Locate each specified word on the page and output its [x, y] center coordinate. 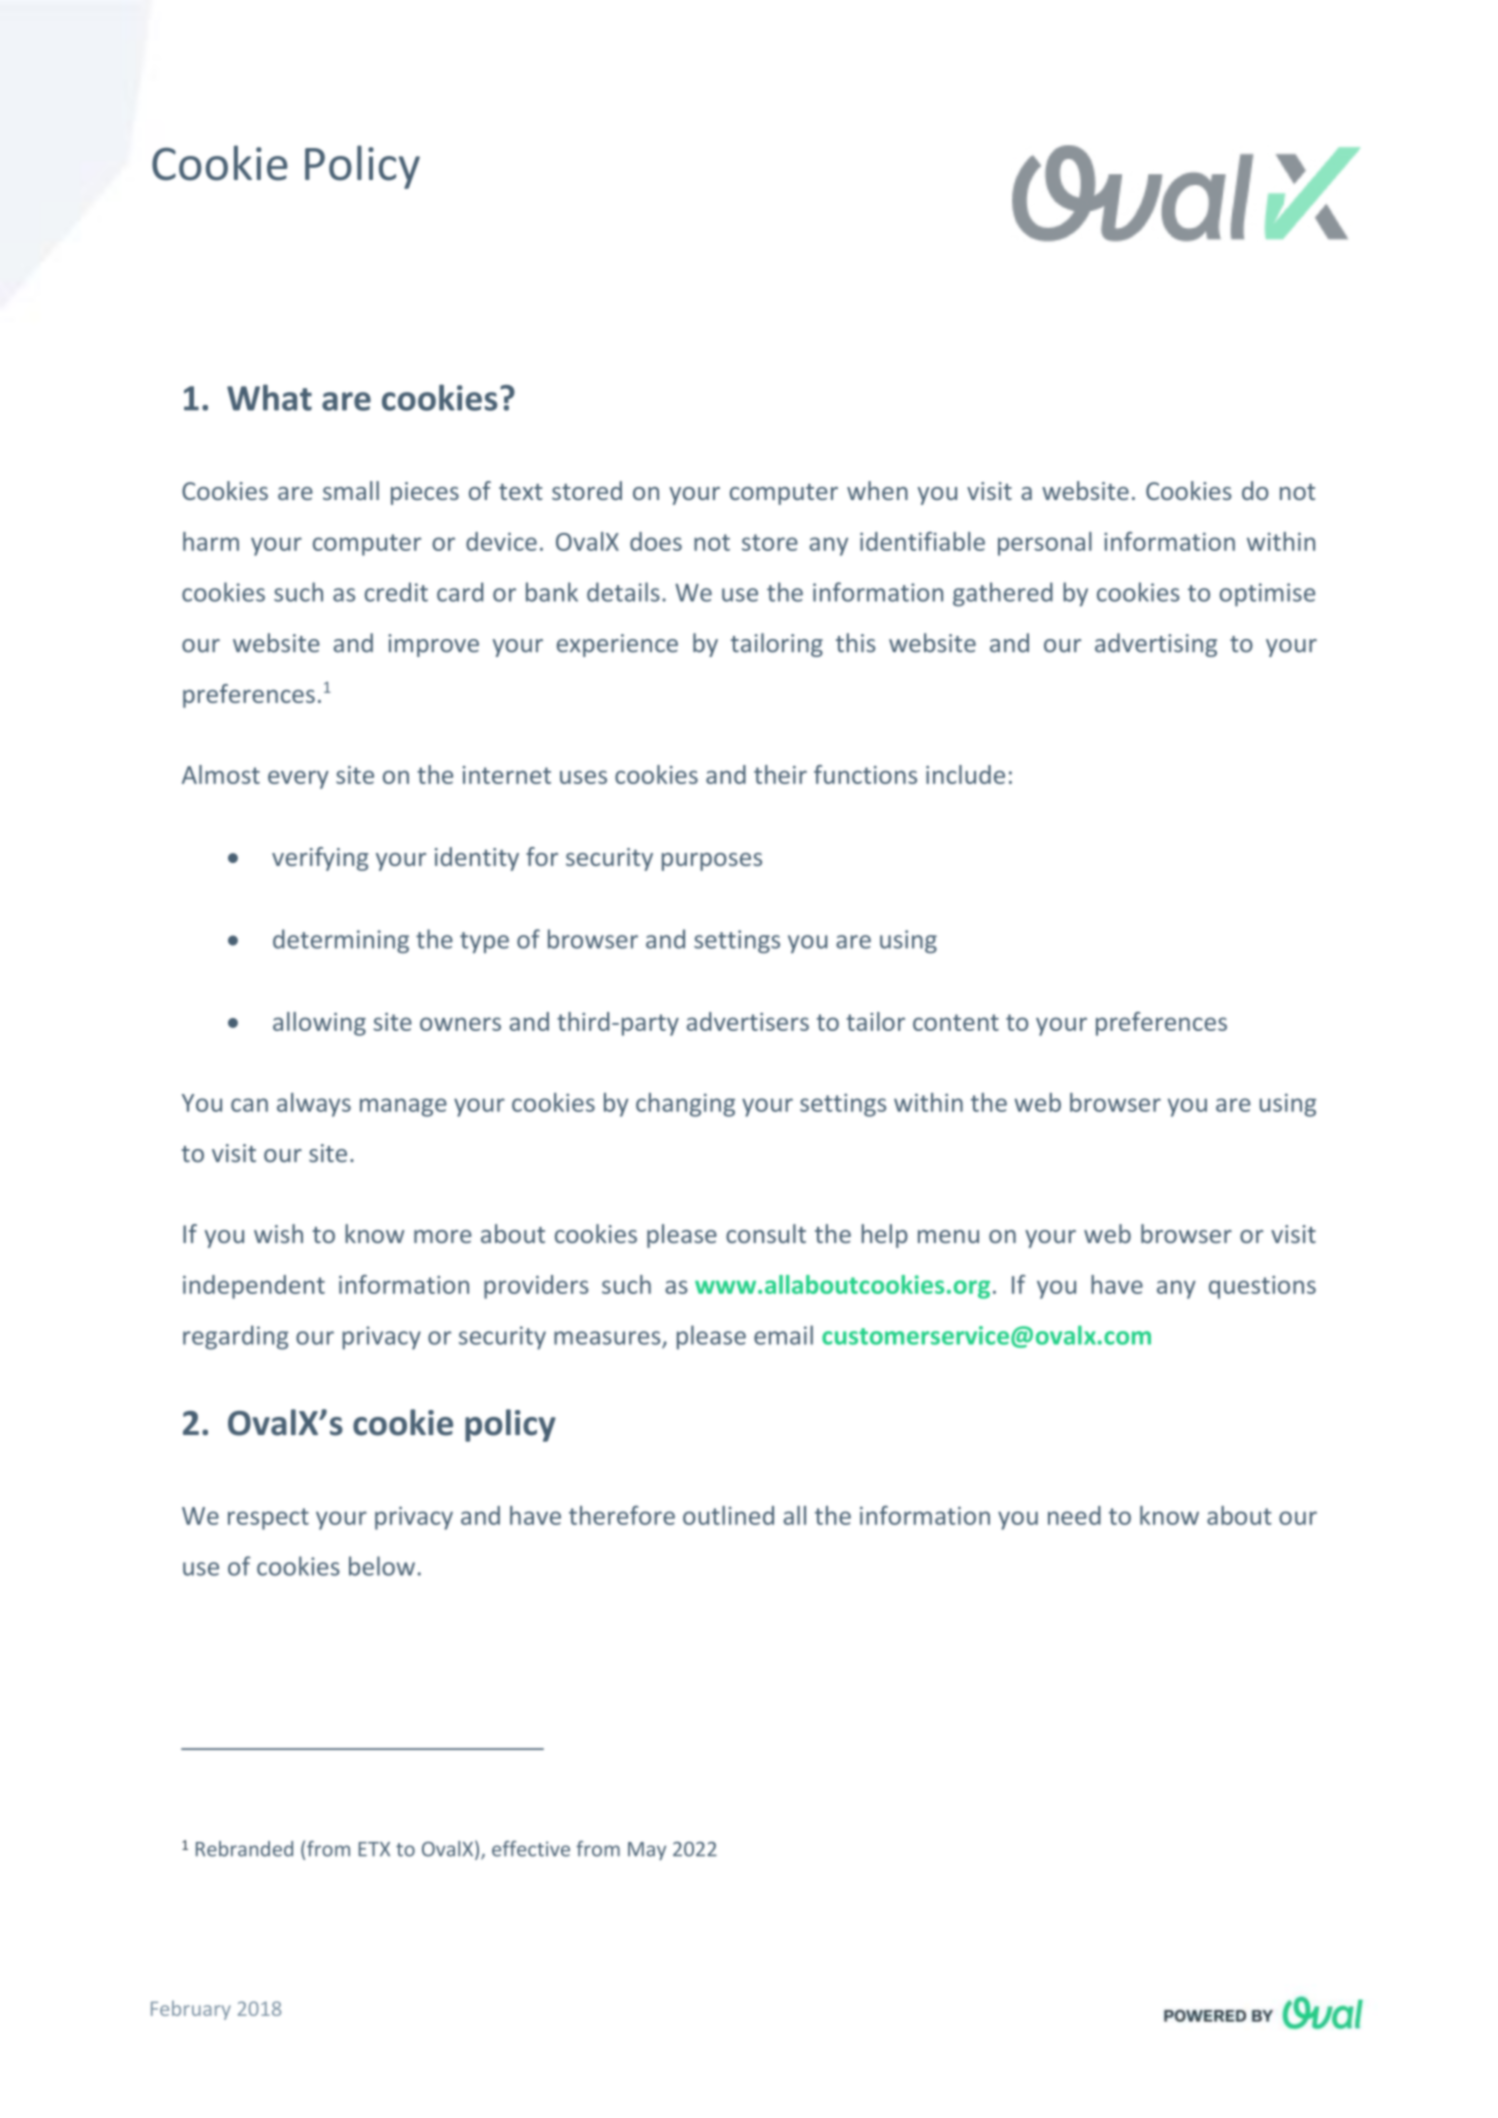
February [191, 2010]
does [656, 541]
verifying [320, 859]
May [647, 1851]
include [965, 774]
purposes [712, 862]
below [382, 1566]
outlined [728, 1515]
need [1074, 1515]
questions [1262, 1287]
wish [278, 1233]
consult [766, 1233]
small [351, 490]
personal [1045, 544]
